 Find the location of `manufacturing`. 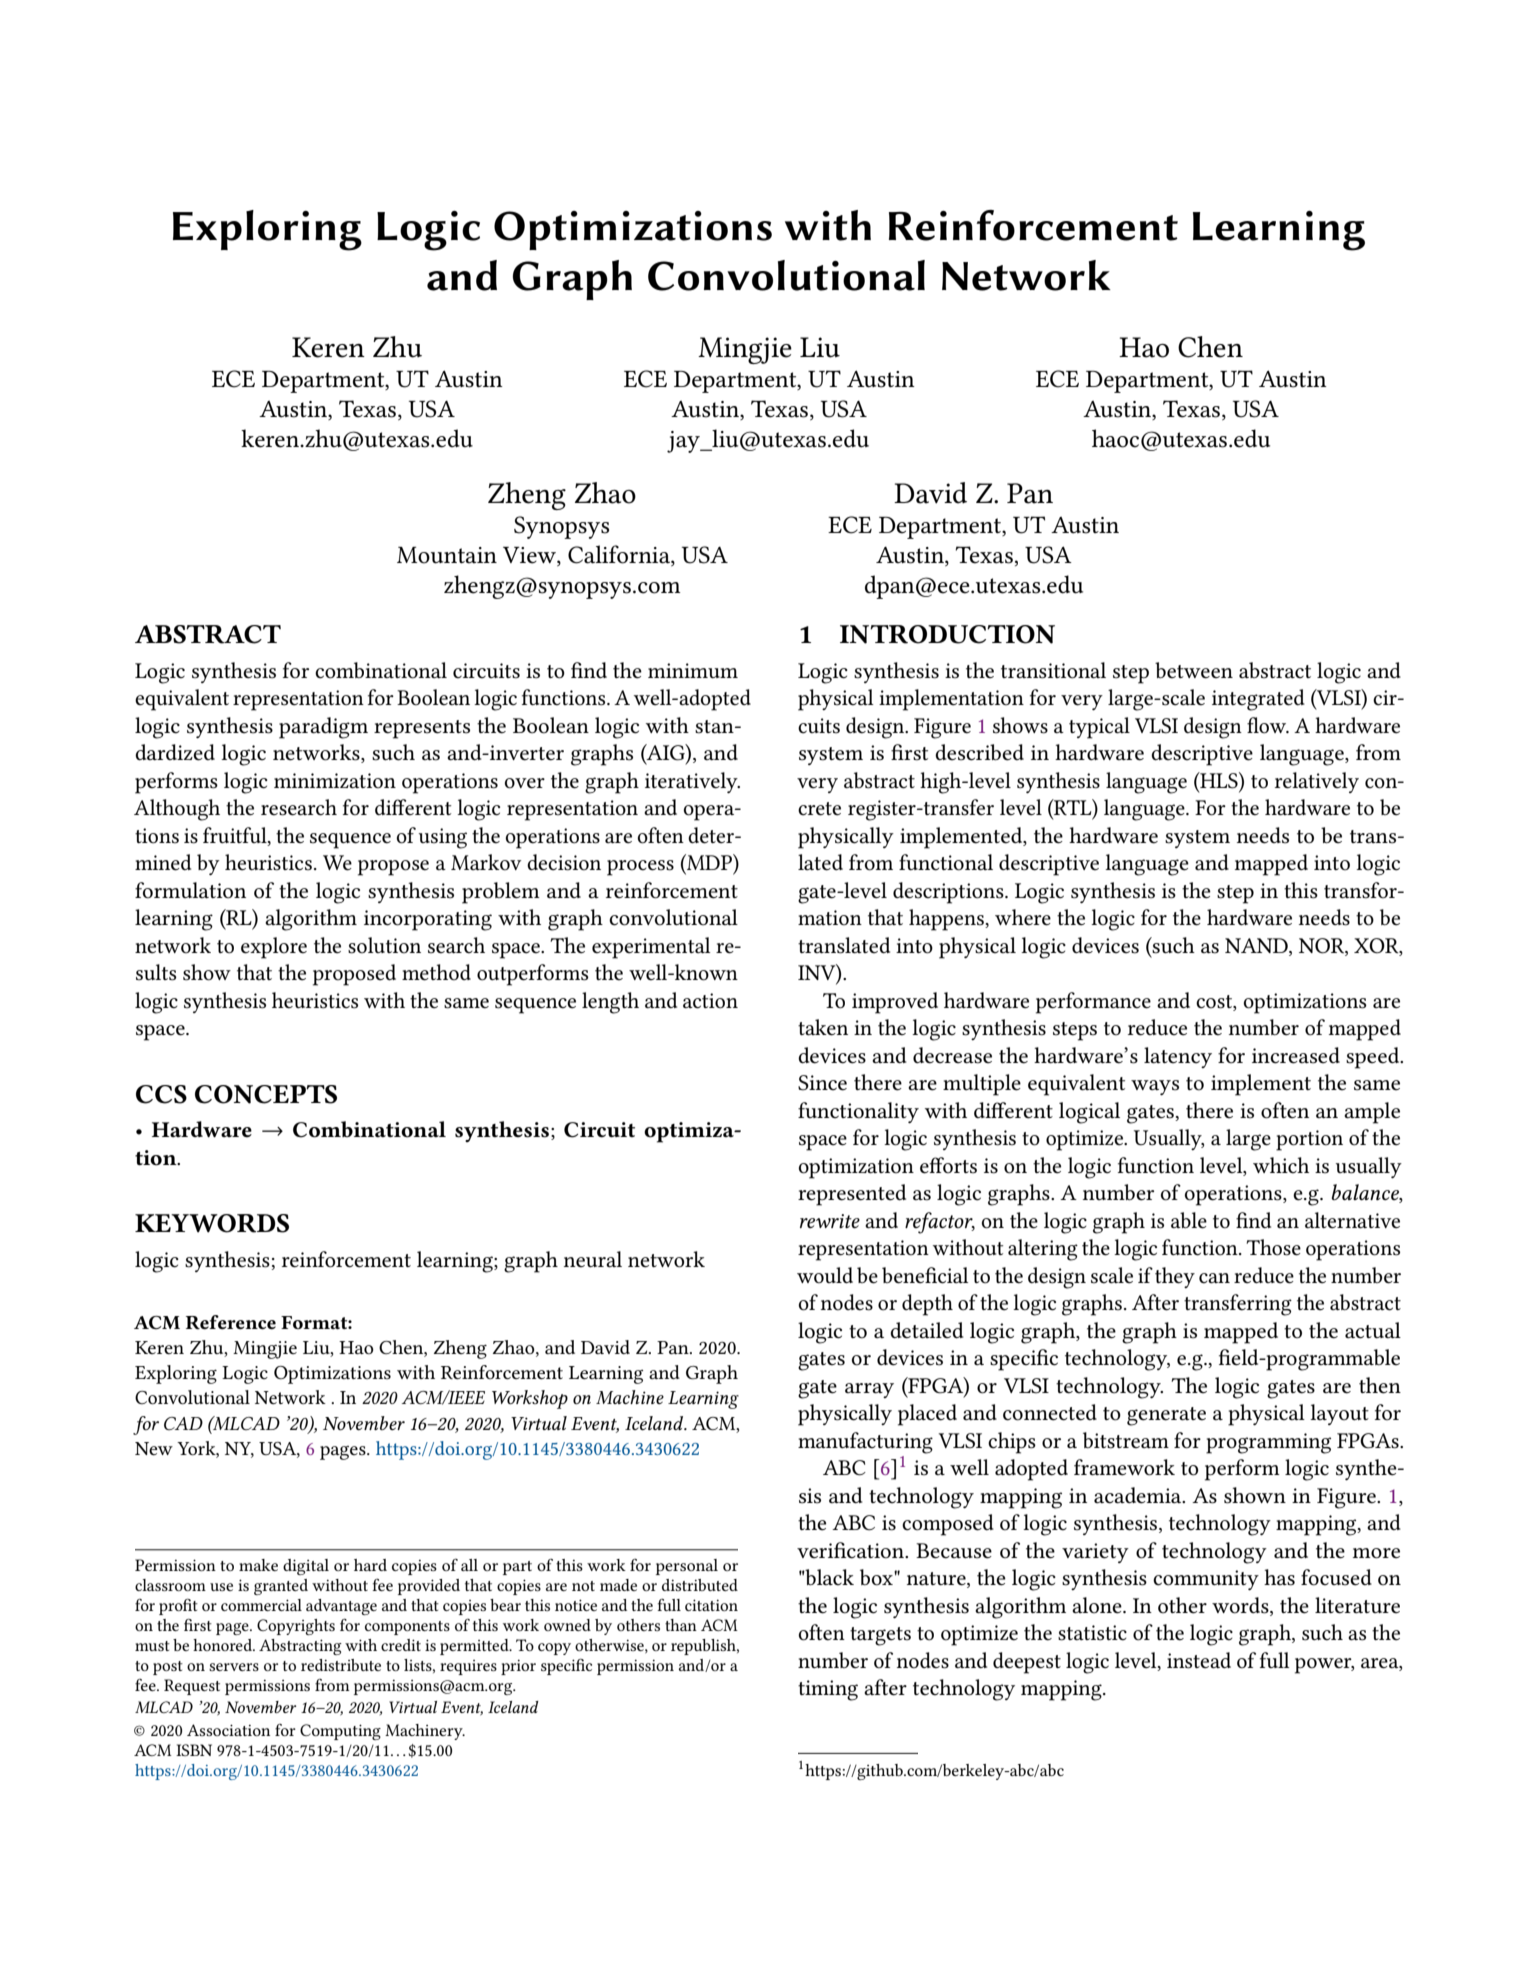

manufacturing is located at coordinates (865, 1443).
